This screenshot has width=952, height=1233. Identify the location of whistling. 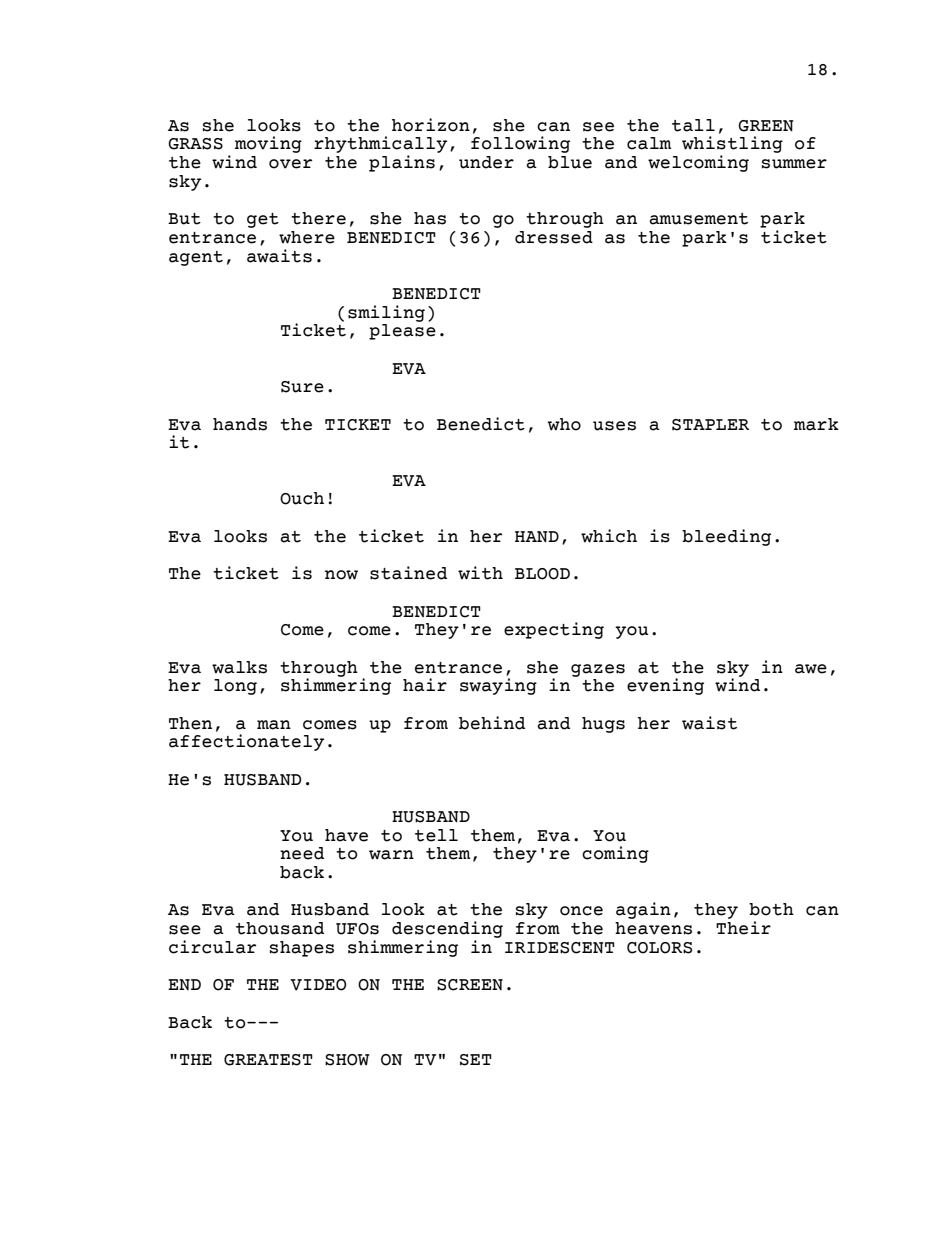
(732, 146).
